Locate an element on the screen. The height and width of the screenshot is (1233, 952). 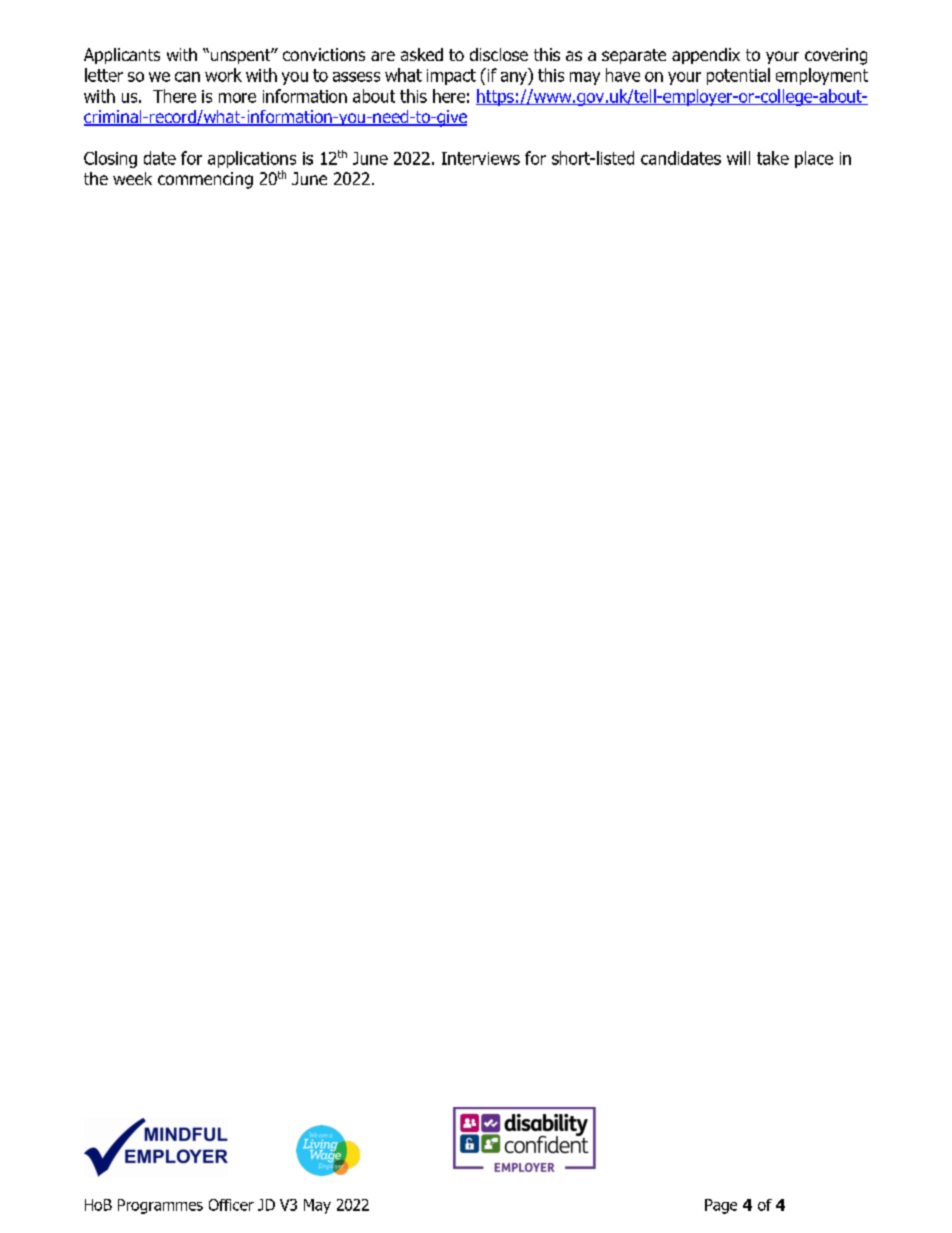
Interviews is located at coordinates (481, 158).
